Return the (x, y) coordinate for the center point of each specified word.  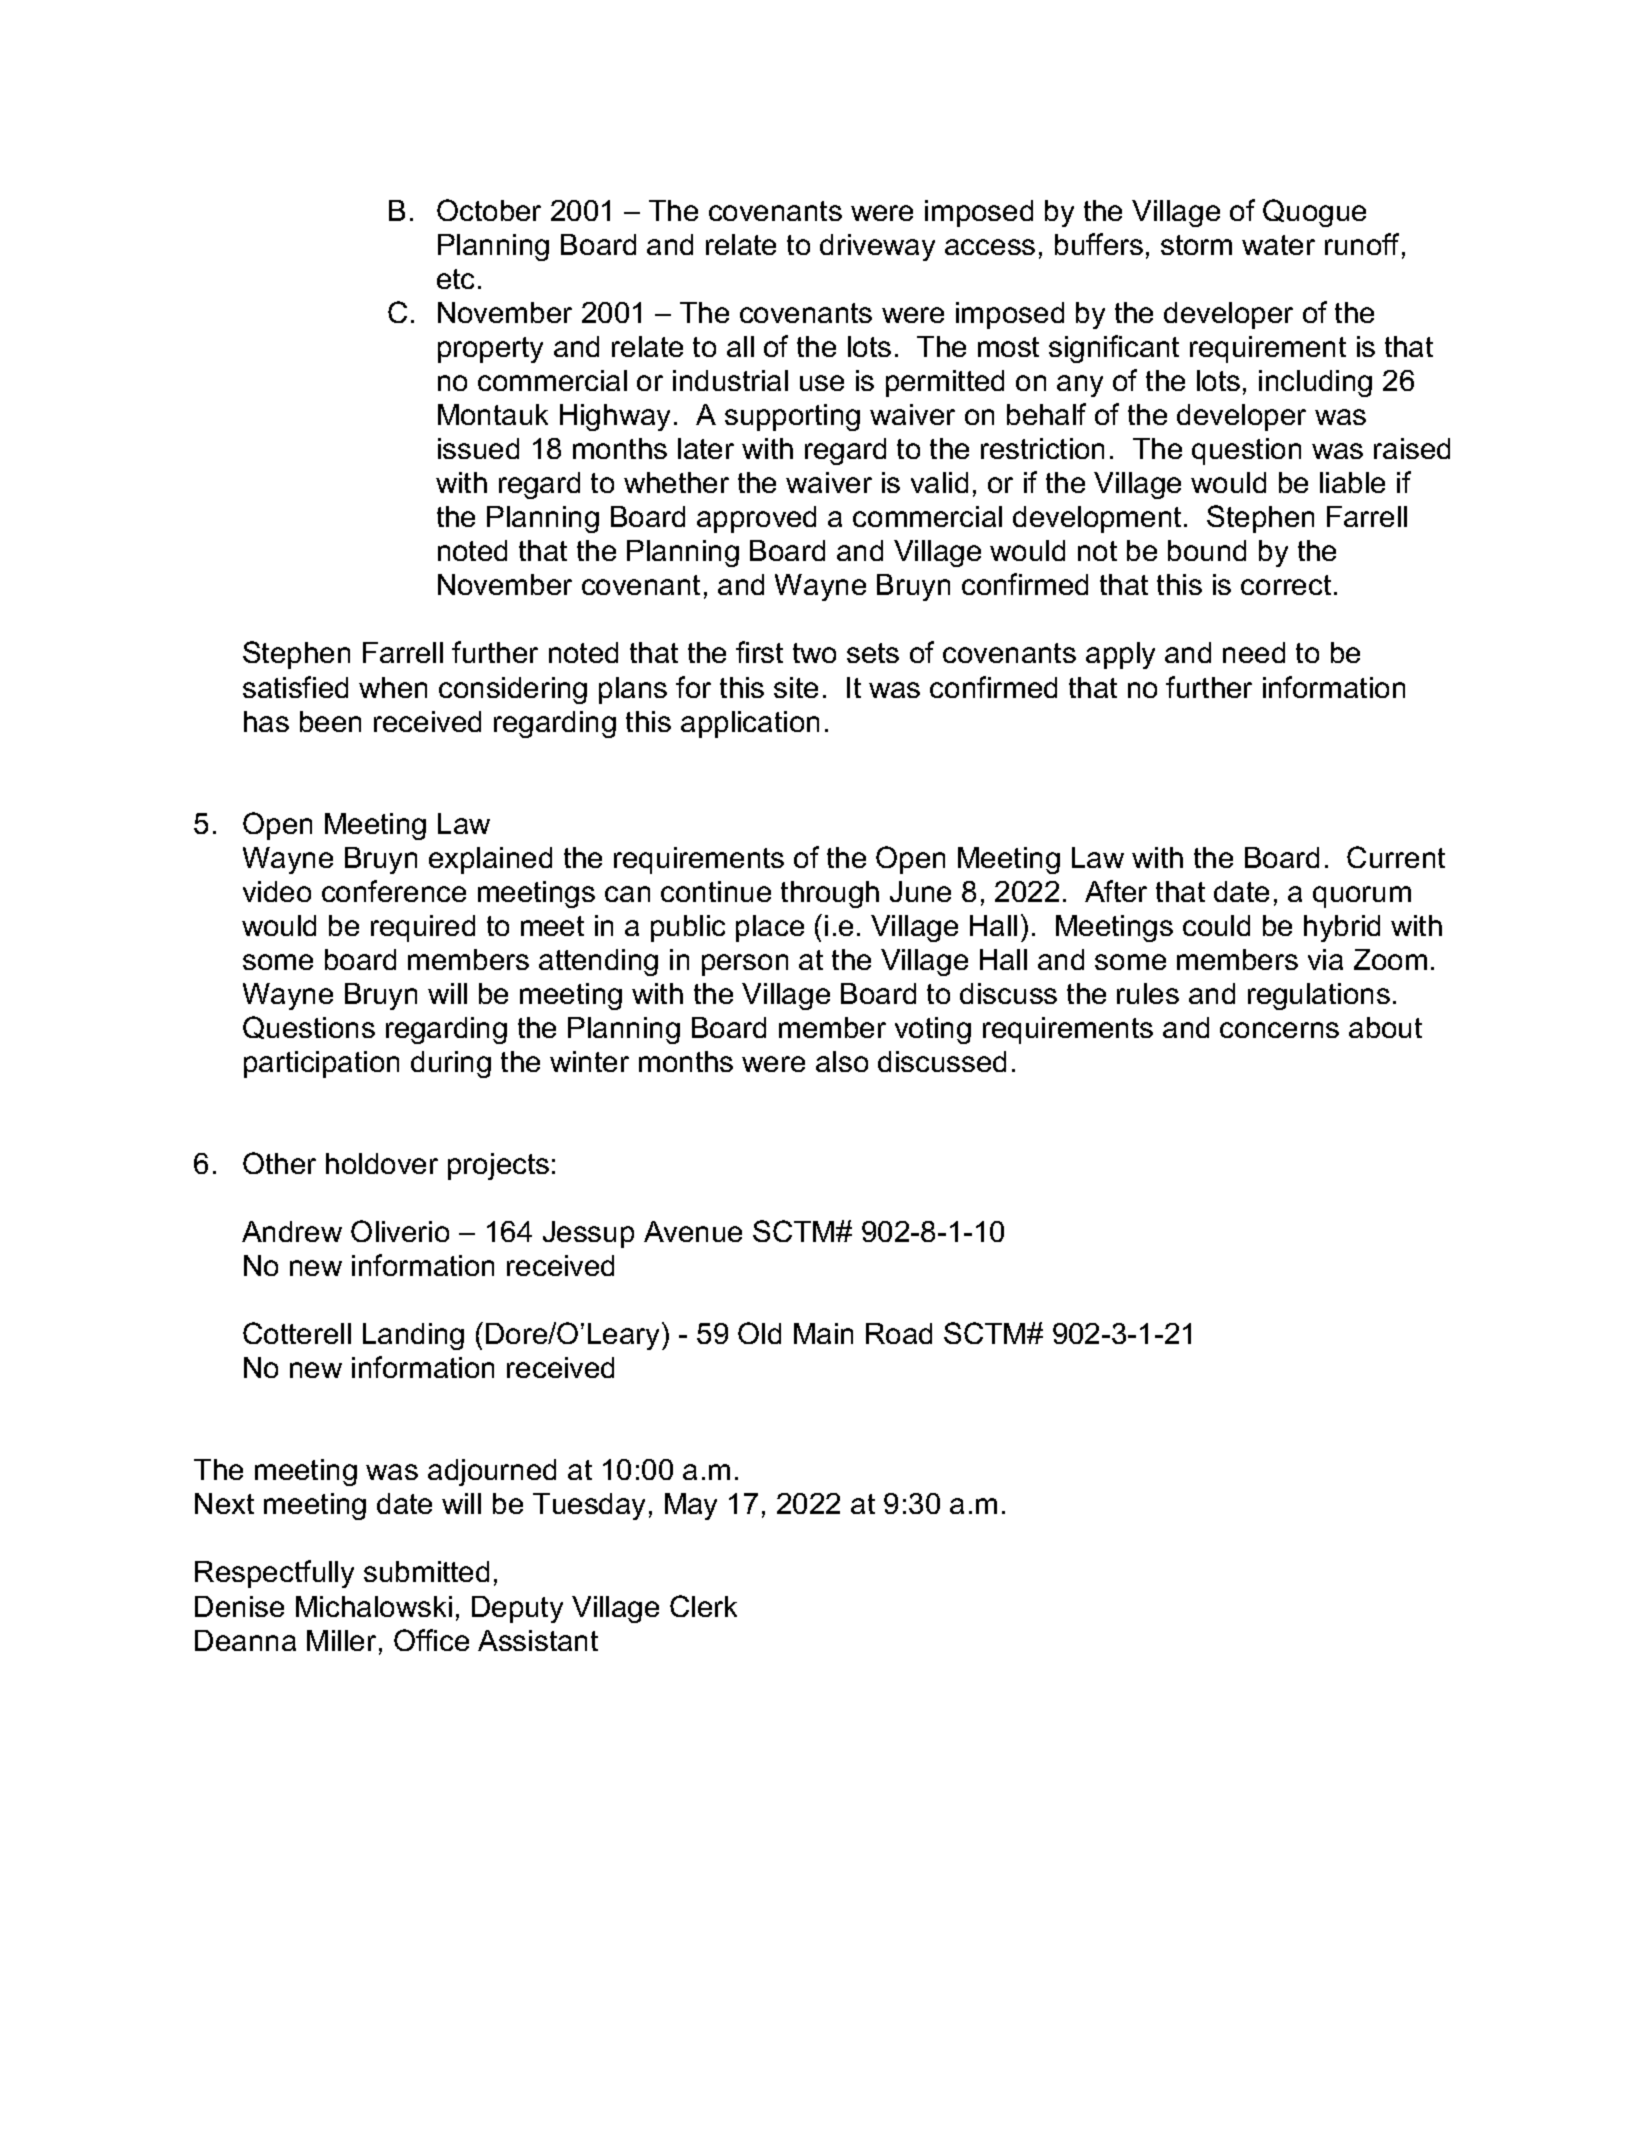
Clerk (703, 1606)
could (1216, 925)
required (423, 928)
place (770, 928)
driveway (877, 247)
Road (899, 1333)
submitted (426, 1571)
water (1278, 245)
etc (455, 279)
